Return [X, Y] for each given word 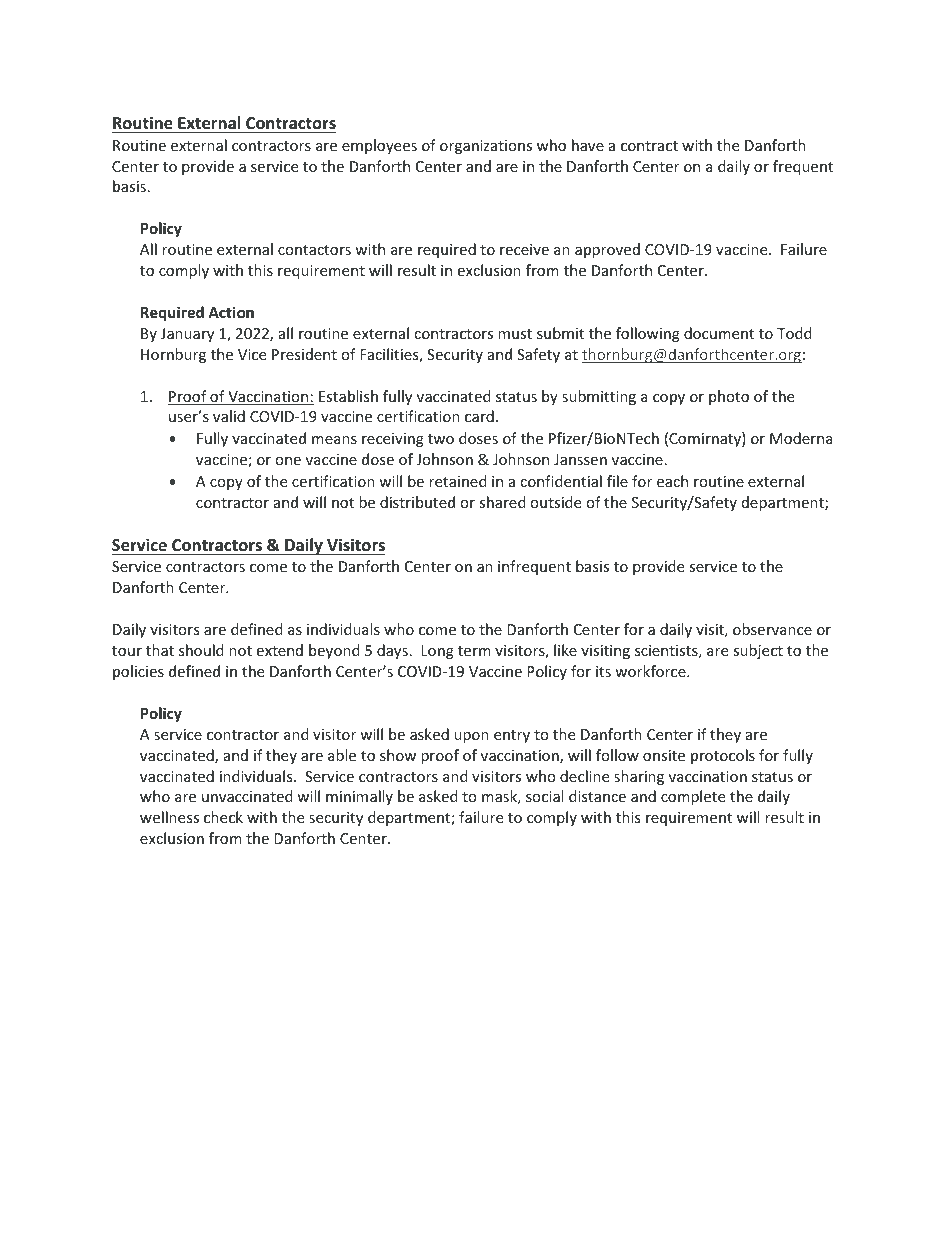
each [672, 481]
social [544, 796]
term [474, 651]
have [588, 145]
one [288, 461]
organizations [486, 147]
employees [379, 146]
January [187, 335]
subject [758, 651]
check [223, 817]
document [719, 333]
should [201, 650]
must [515, 334]
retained [458, 481]
